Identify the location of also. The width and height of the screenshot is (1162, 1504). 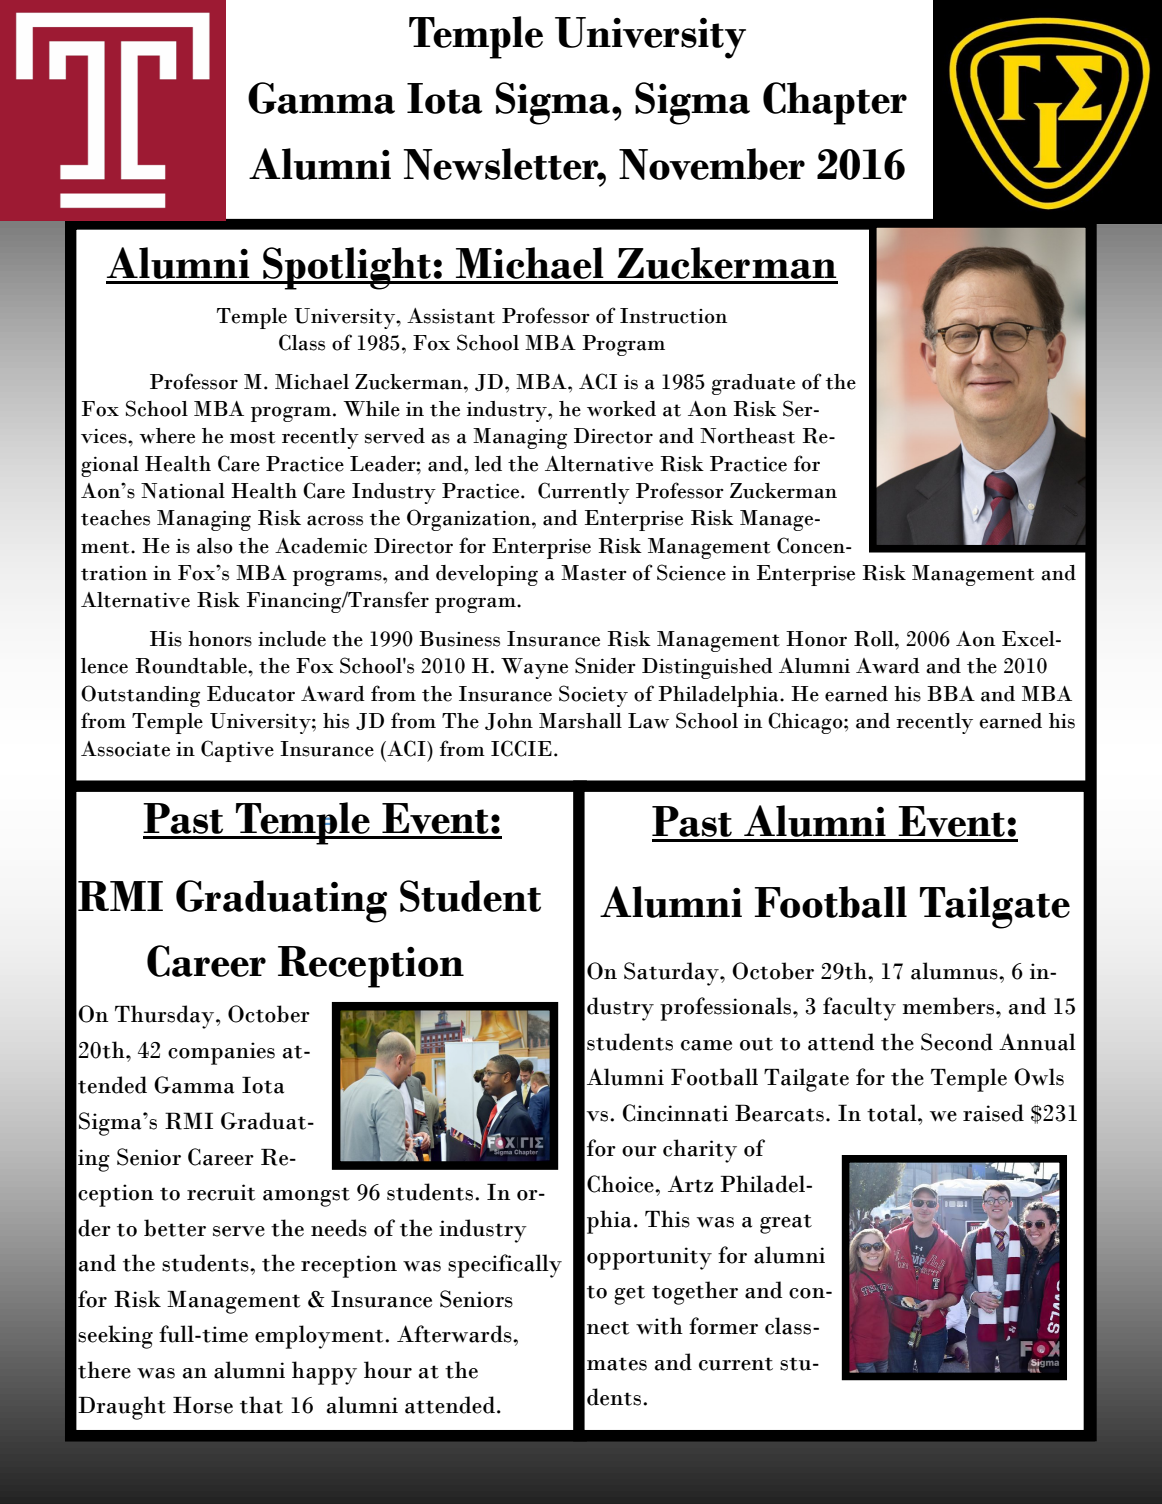
(215, 546).
